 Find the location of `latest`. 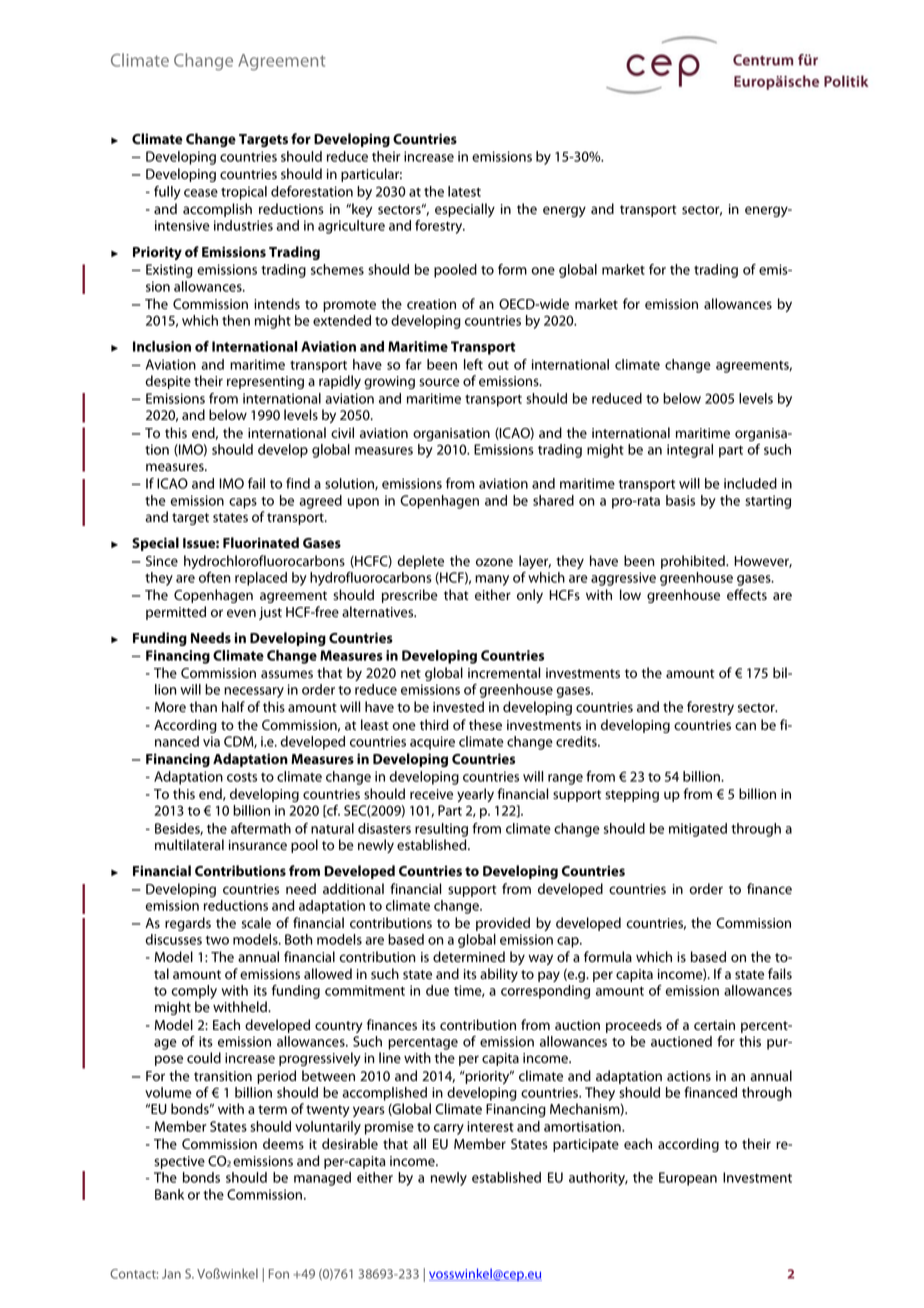

latest is located at coordinates (464, 191).
